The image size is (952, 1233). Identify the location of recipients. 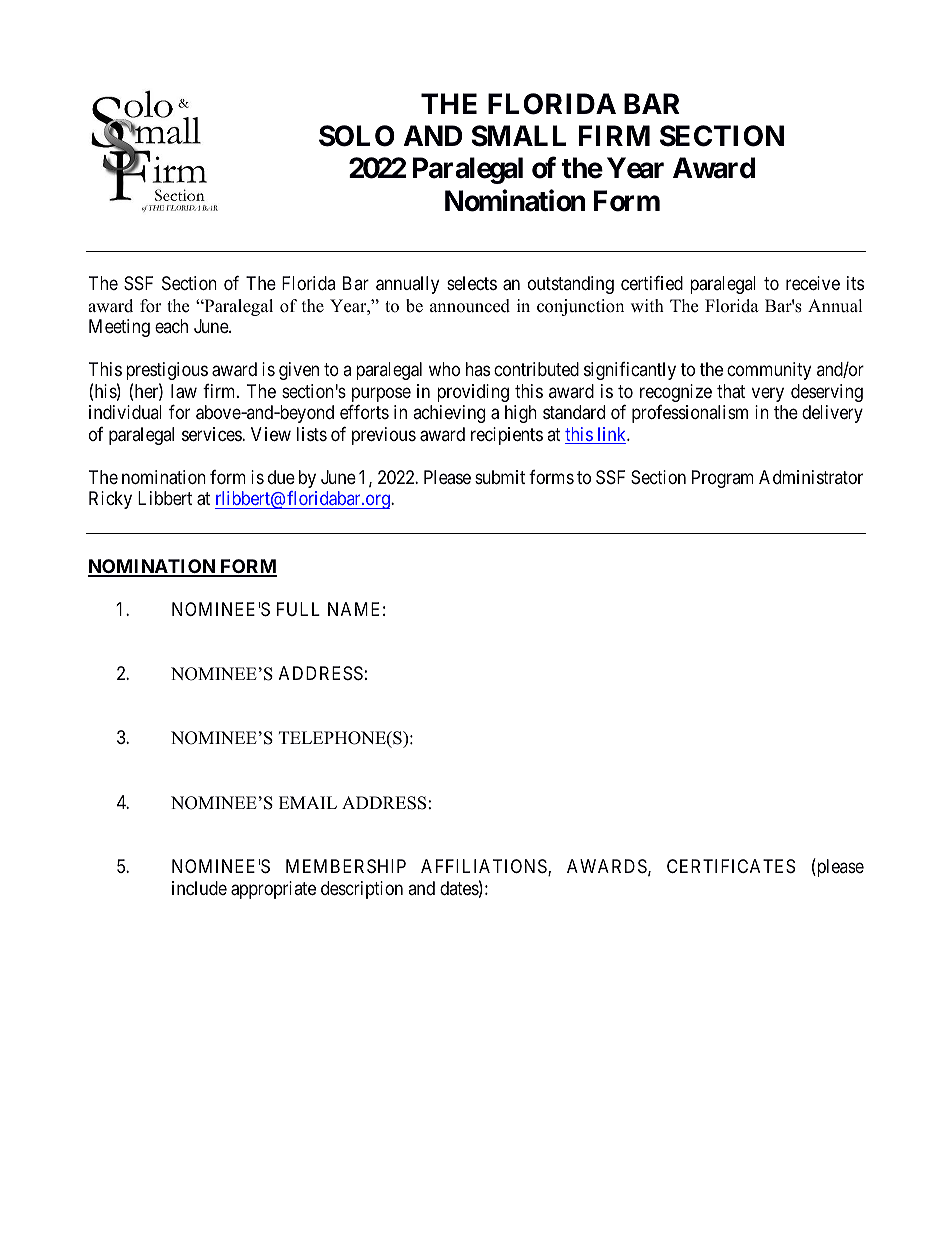
(507, 436).
